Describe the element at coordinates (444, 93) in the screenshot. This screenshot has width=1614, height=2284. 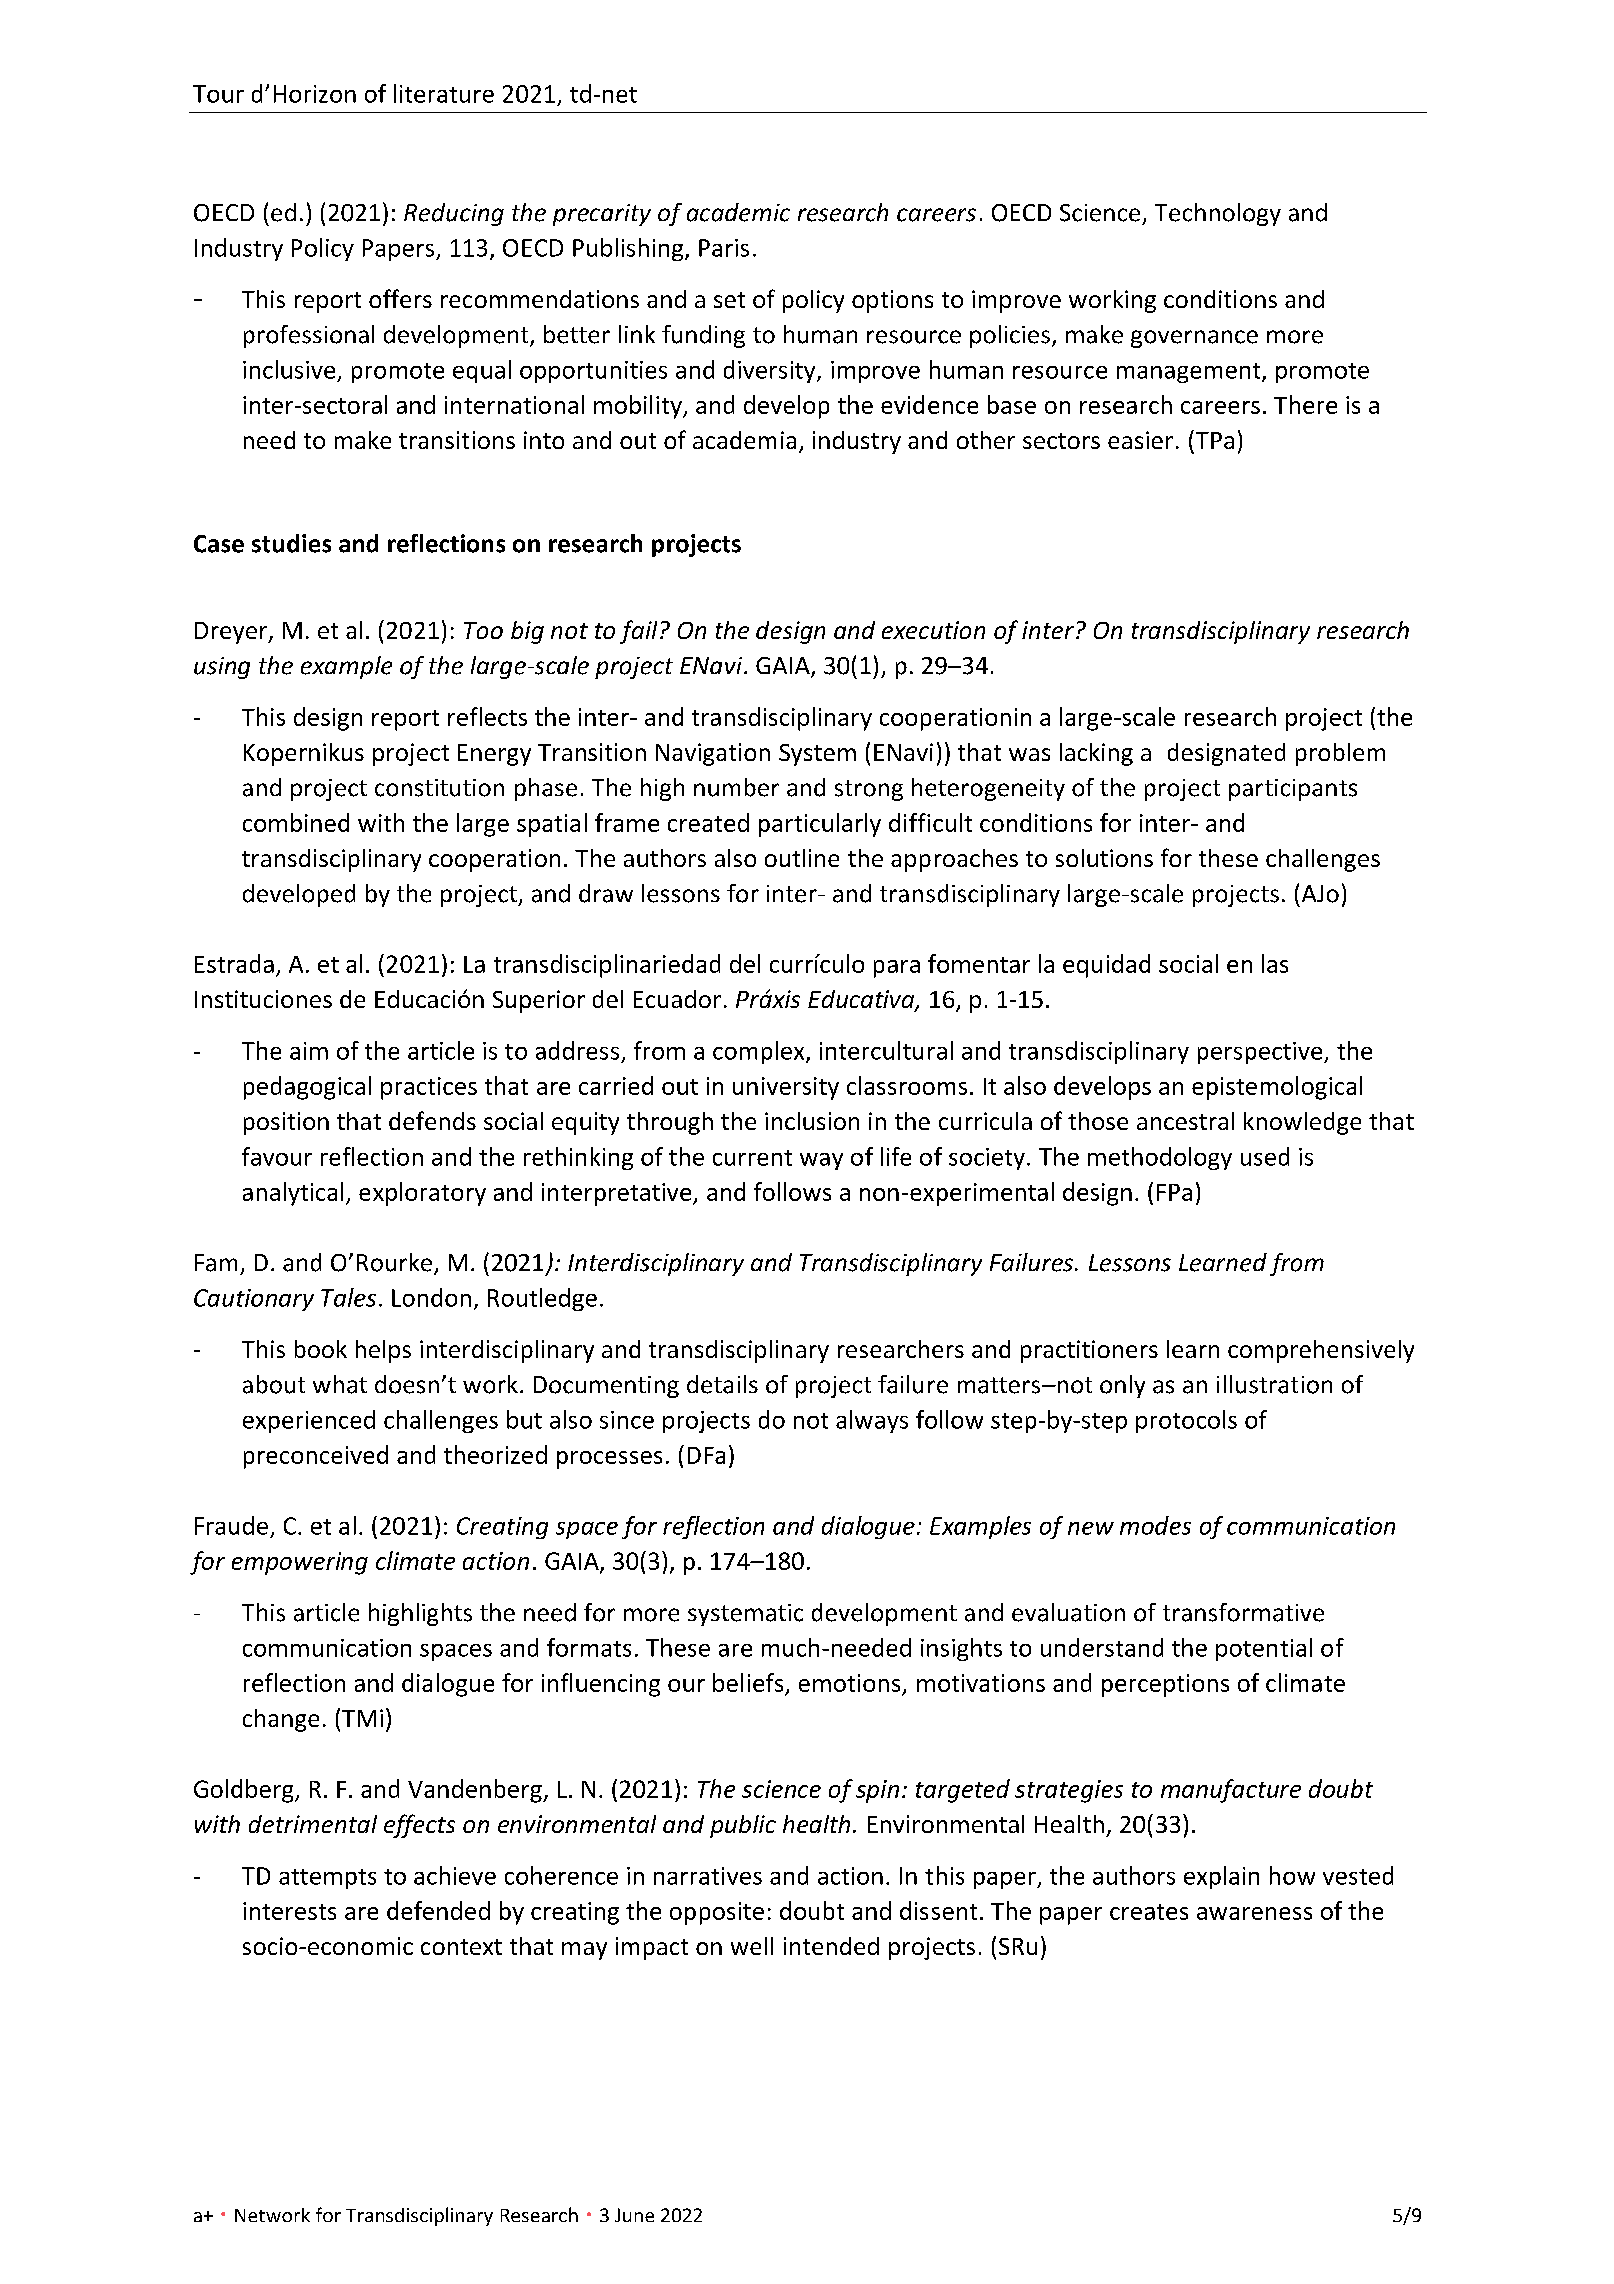
I see `literature` at that location.
